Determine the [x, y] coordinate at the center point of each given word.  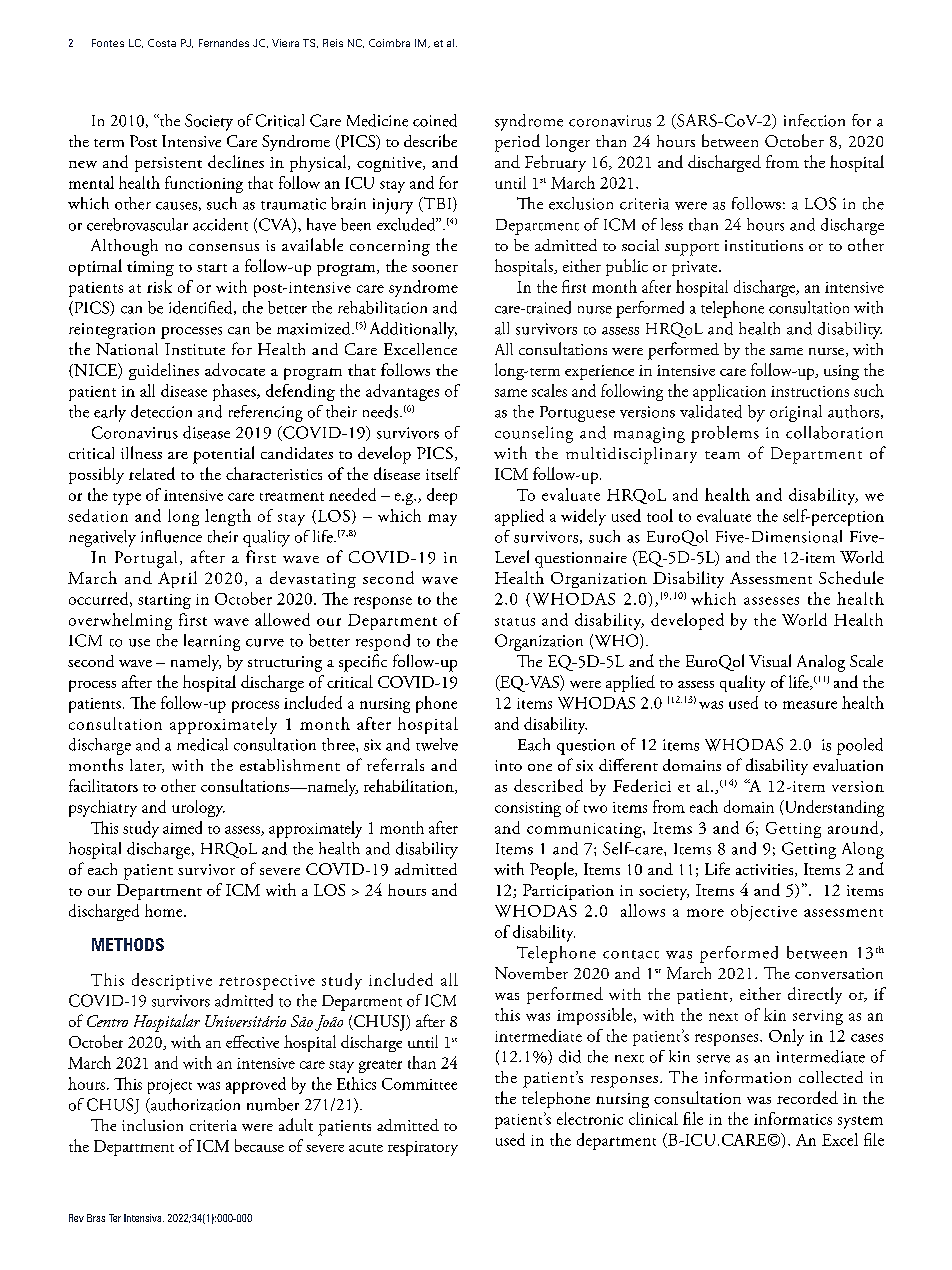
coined [435, 120]
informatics [793, 1118]
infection [814, 120]
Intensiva [144, 1218]
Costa [162, 43]
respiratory [423, 1148]
